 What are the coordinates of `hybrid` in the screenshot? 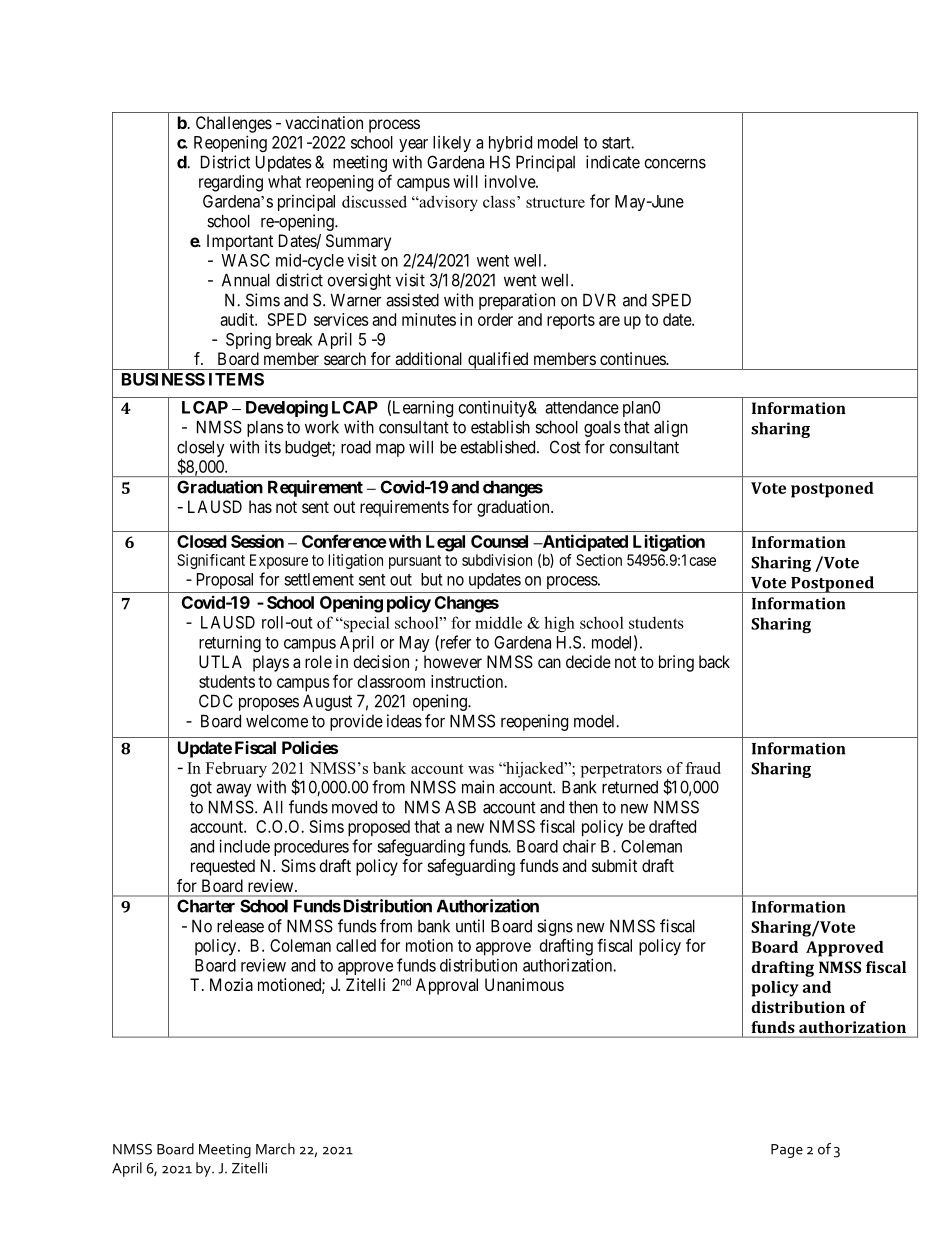 It's located at (510, 144).
